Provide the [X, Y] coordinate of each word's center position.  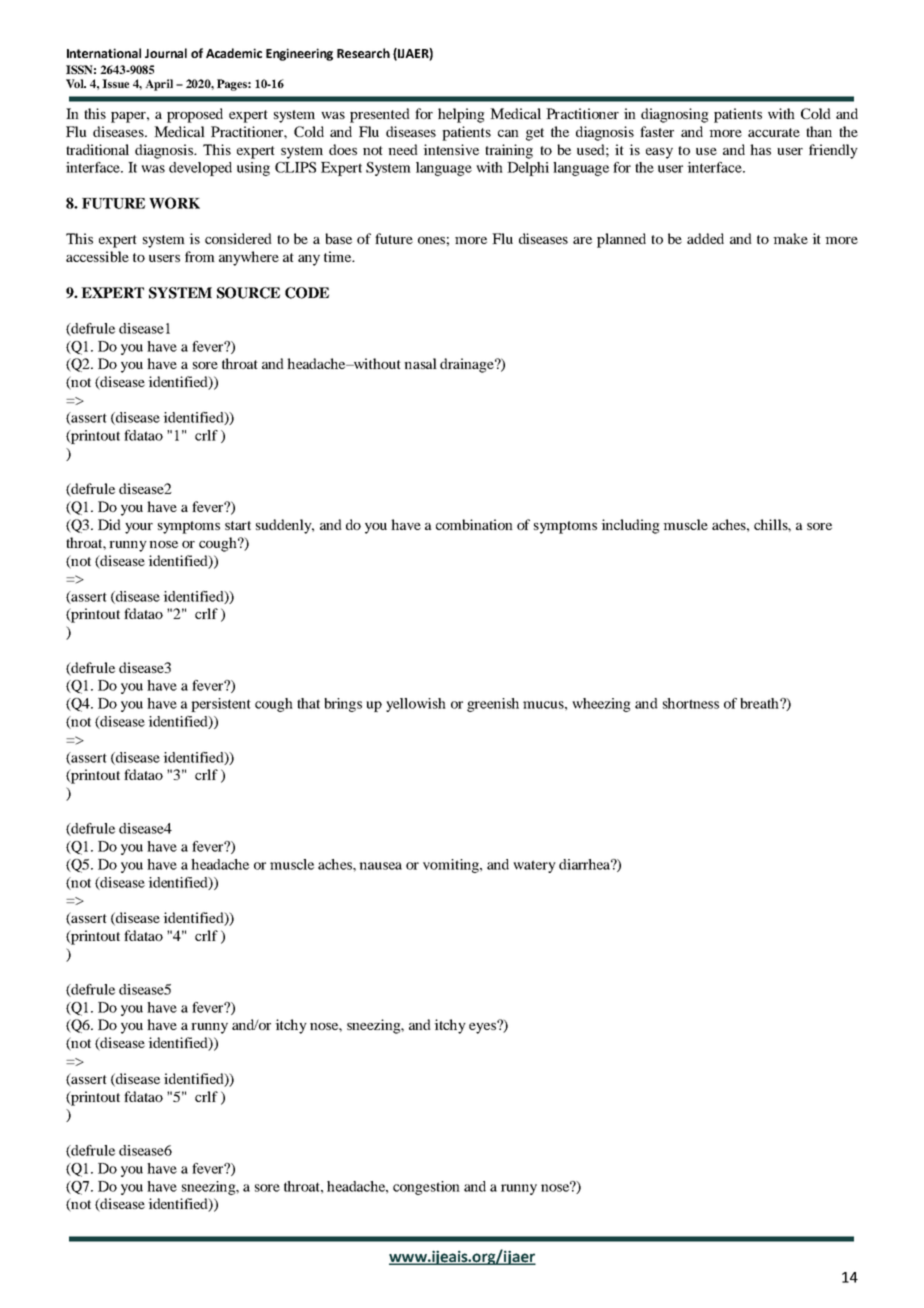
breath [760, 703]
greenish [493, 705]
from [200, 256]
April [159, 85]
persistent [221, 705]
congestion [426, 1188]
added [705, 238]
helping [461, 115]
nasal [420, 363]
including [630, 526]
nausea [380, 866]
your [139, 528]
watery [534, 866]
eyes [483, 1027]
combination [474, 524]
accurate [774, 132]
